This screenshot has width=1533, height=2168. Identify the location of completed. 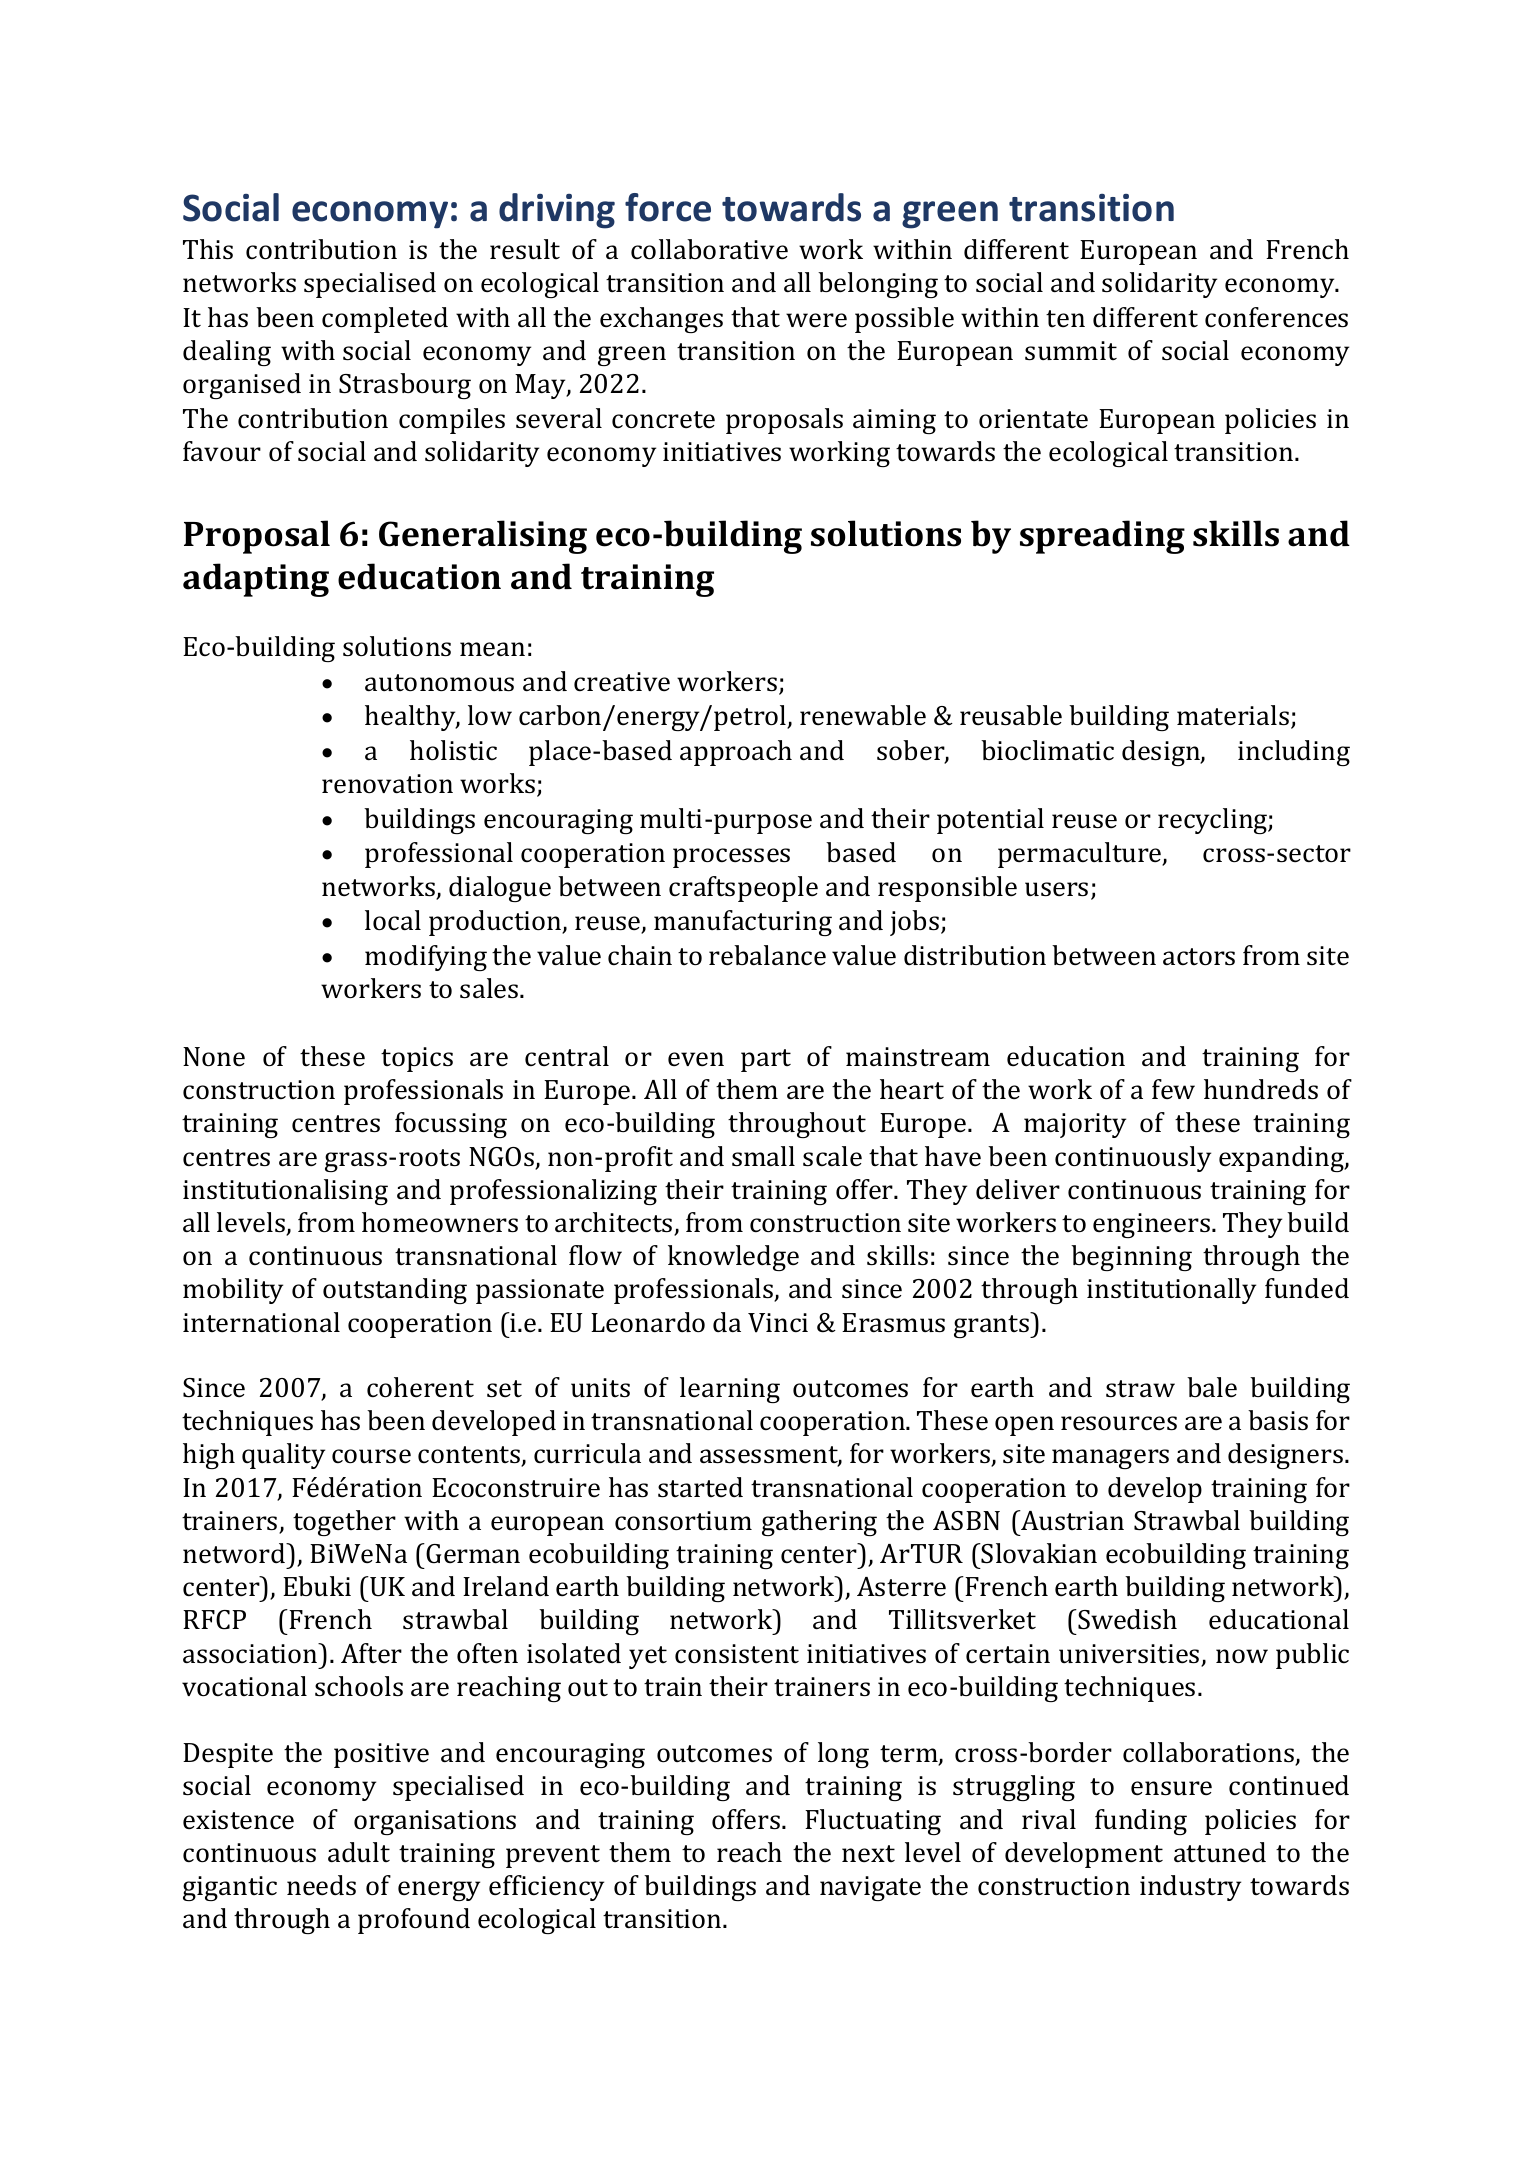
(385, 320).
